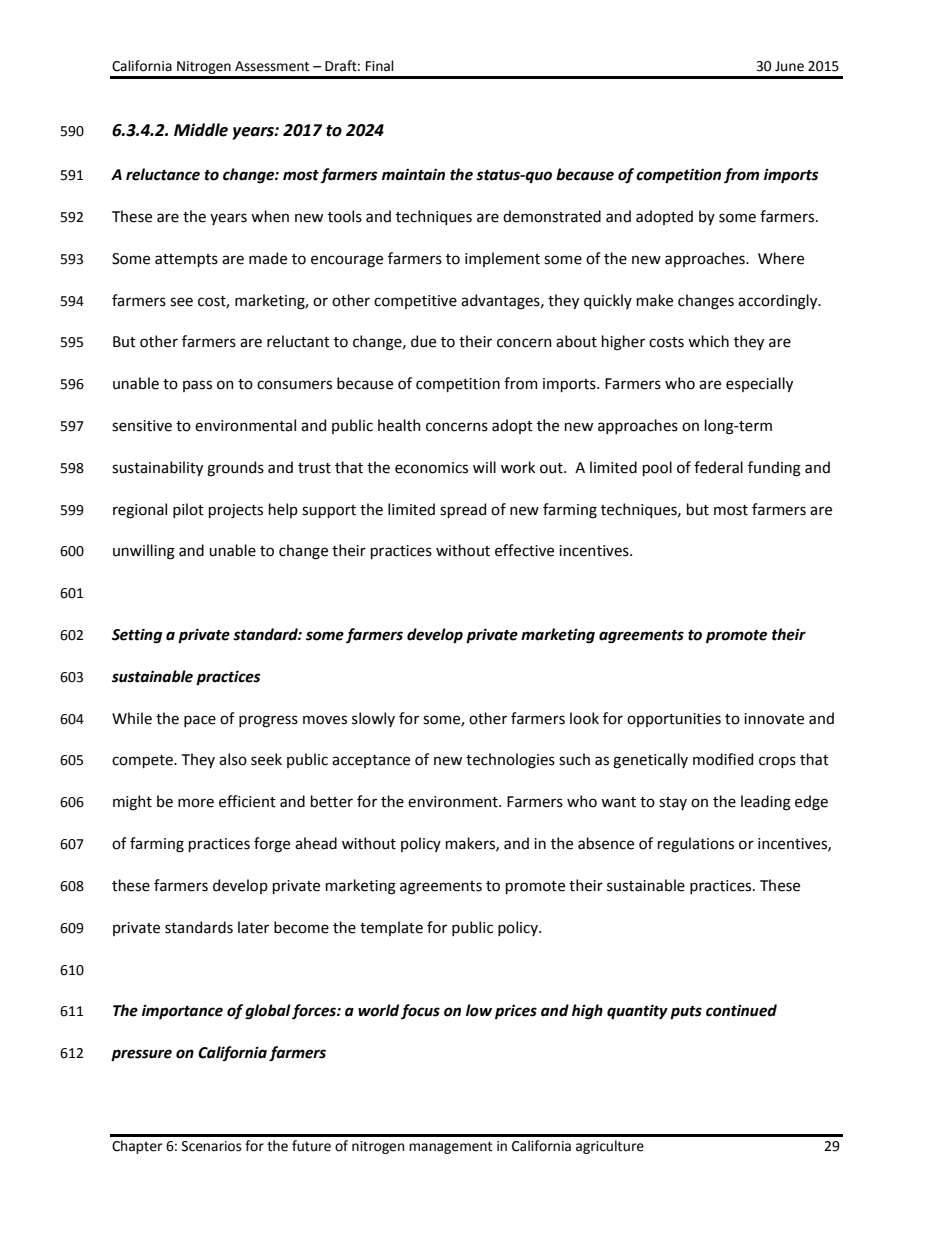 The image size is (952, 1233). I want to click on Middle, so click(201, 130).
